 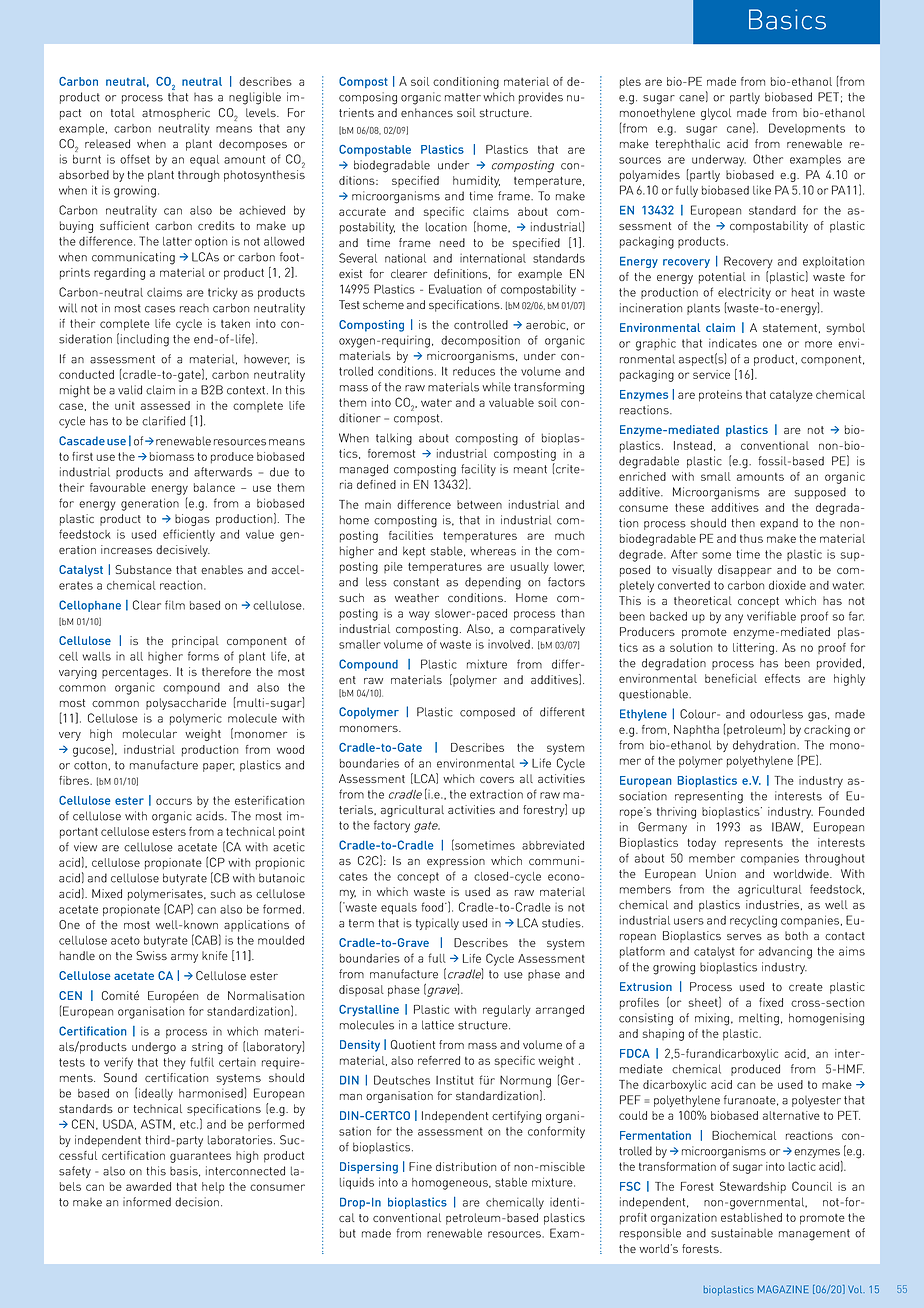 What do you see at coordinates (176, 114) in the document?
I see `atmospheric` at bounding box center [176, 114].
